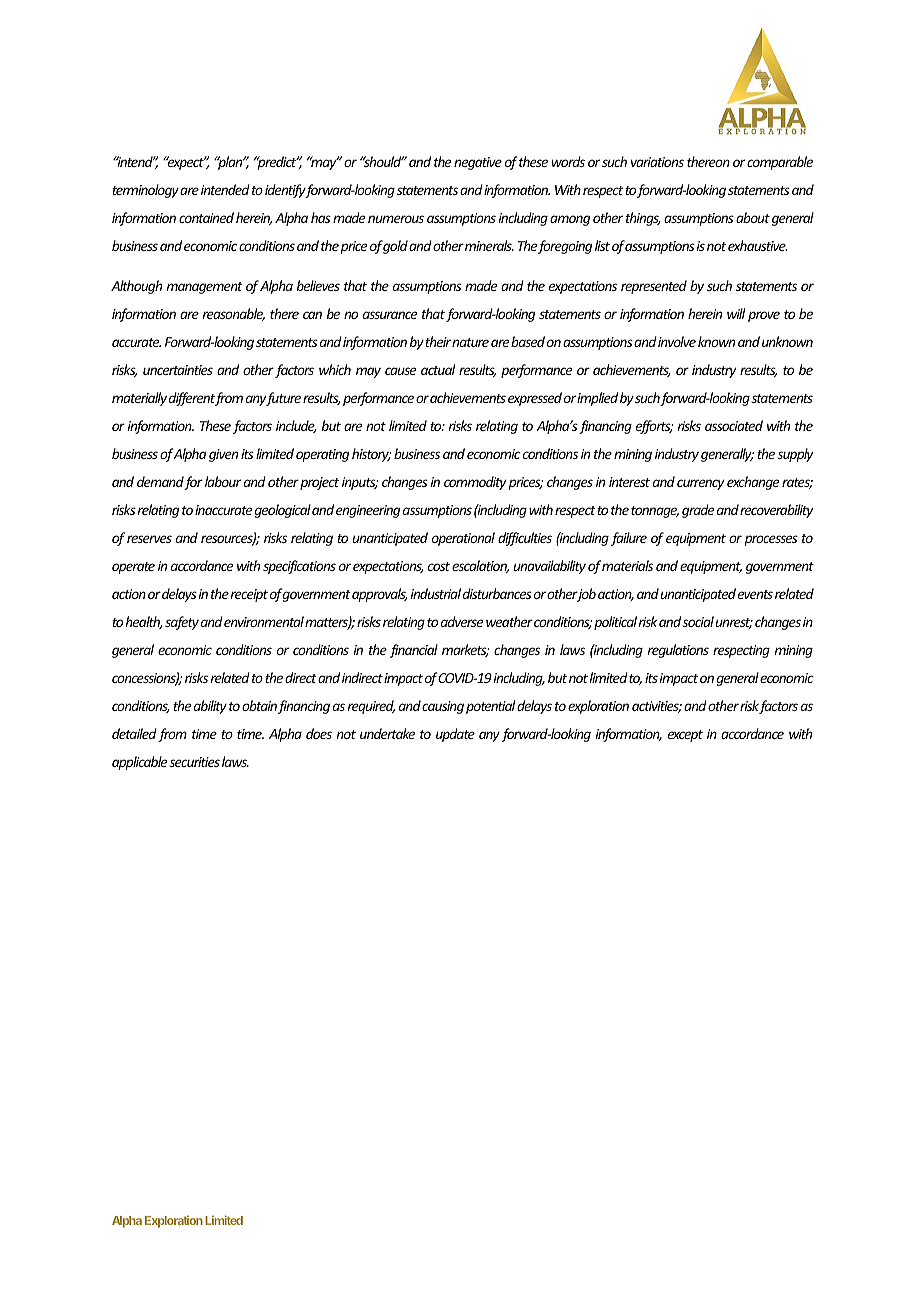 This screenshot has height=1308, width=924. I want to click on will, so click(736, 313).
